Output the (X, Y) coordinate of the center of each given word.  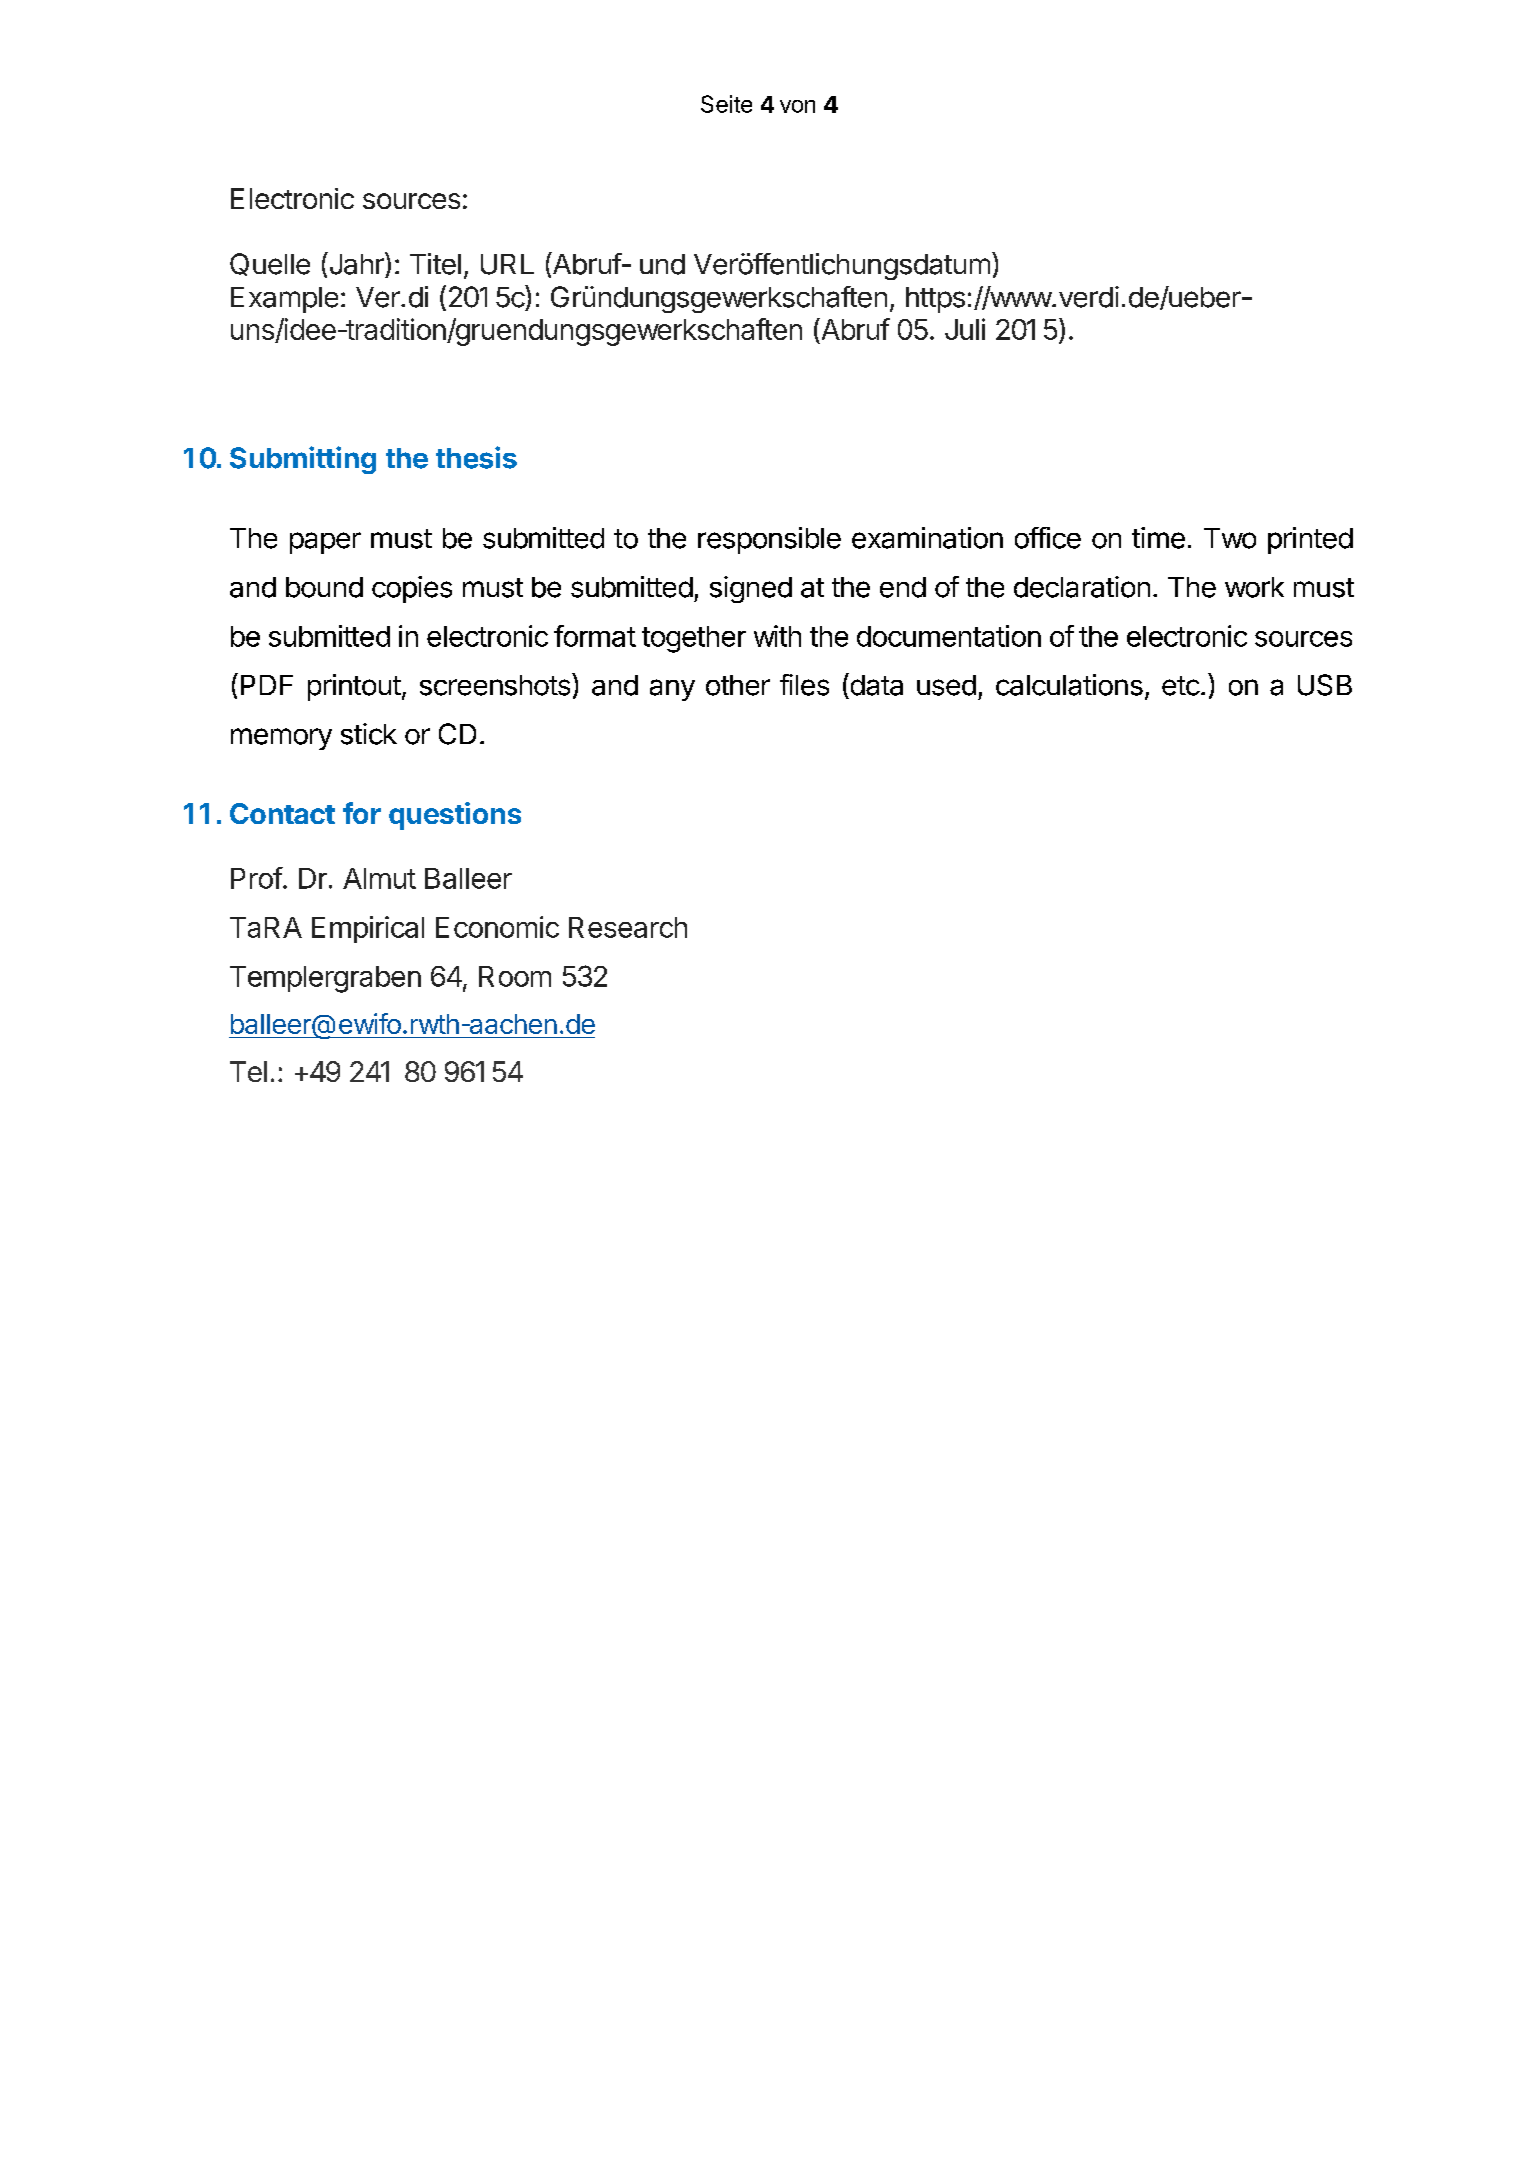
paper (325, 543)
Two (1230, 538)
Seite (726, 104)
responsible (769, 540)
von (797, 106)
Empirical (368, 929)
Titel (435, 264)
